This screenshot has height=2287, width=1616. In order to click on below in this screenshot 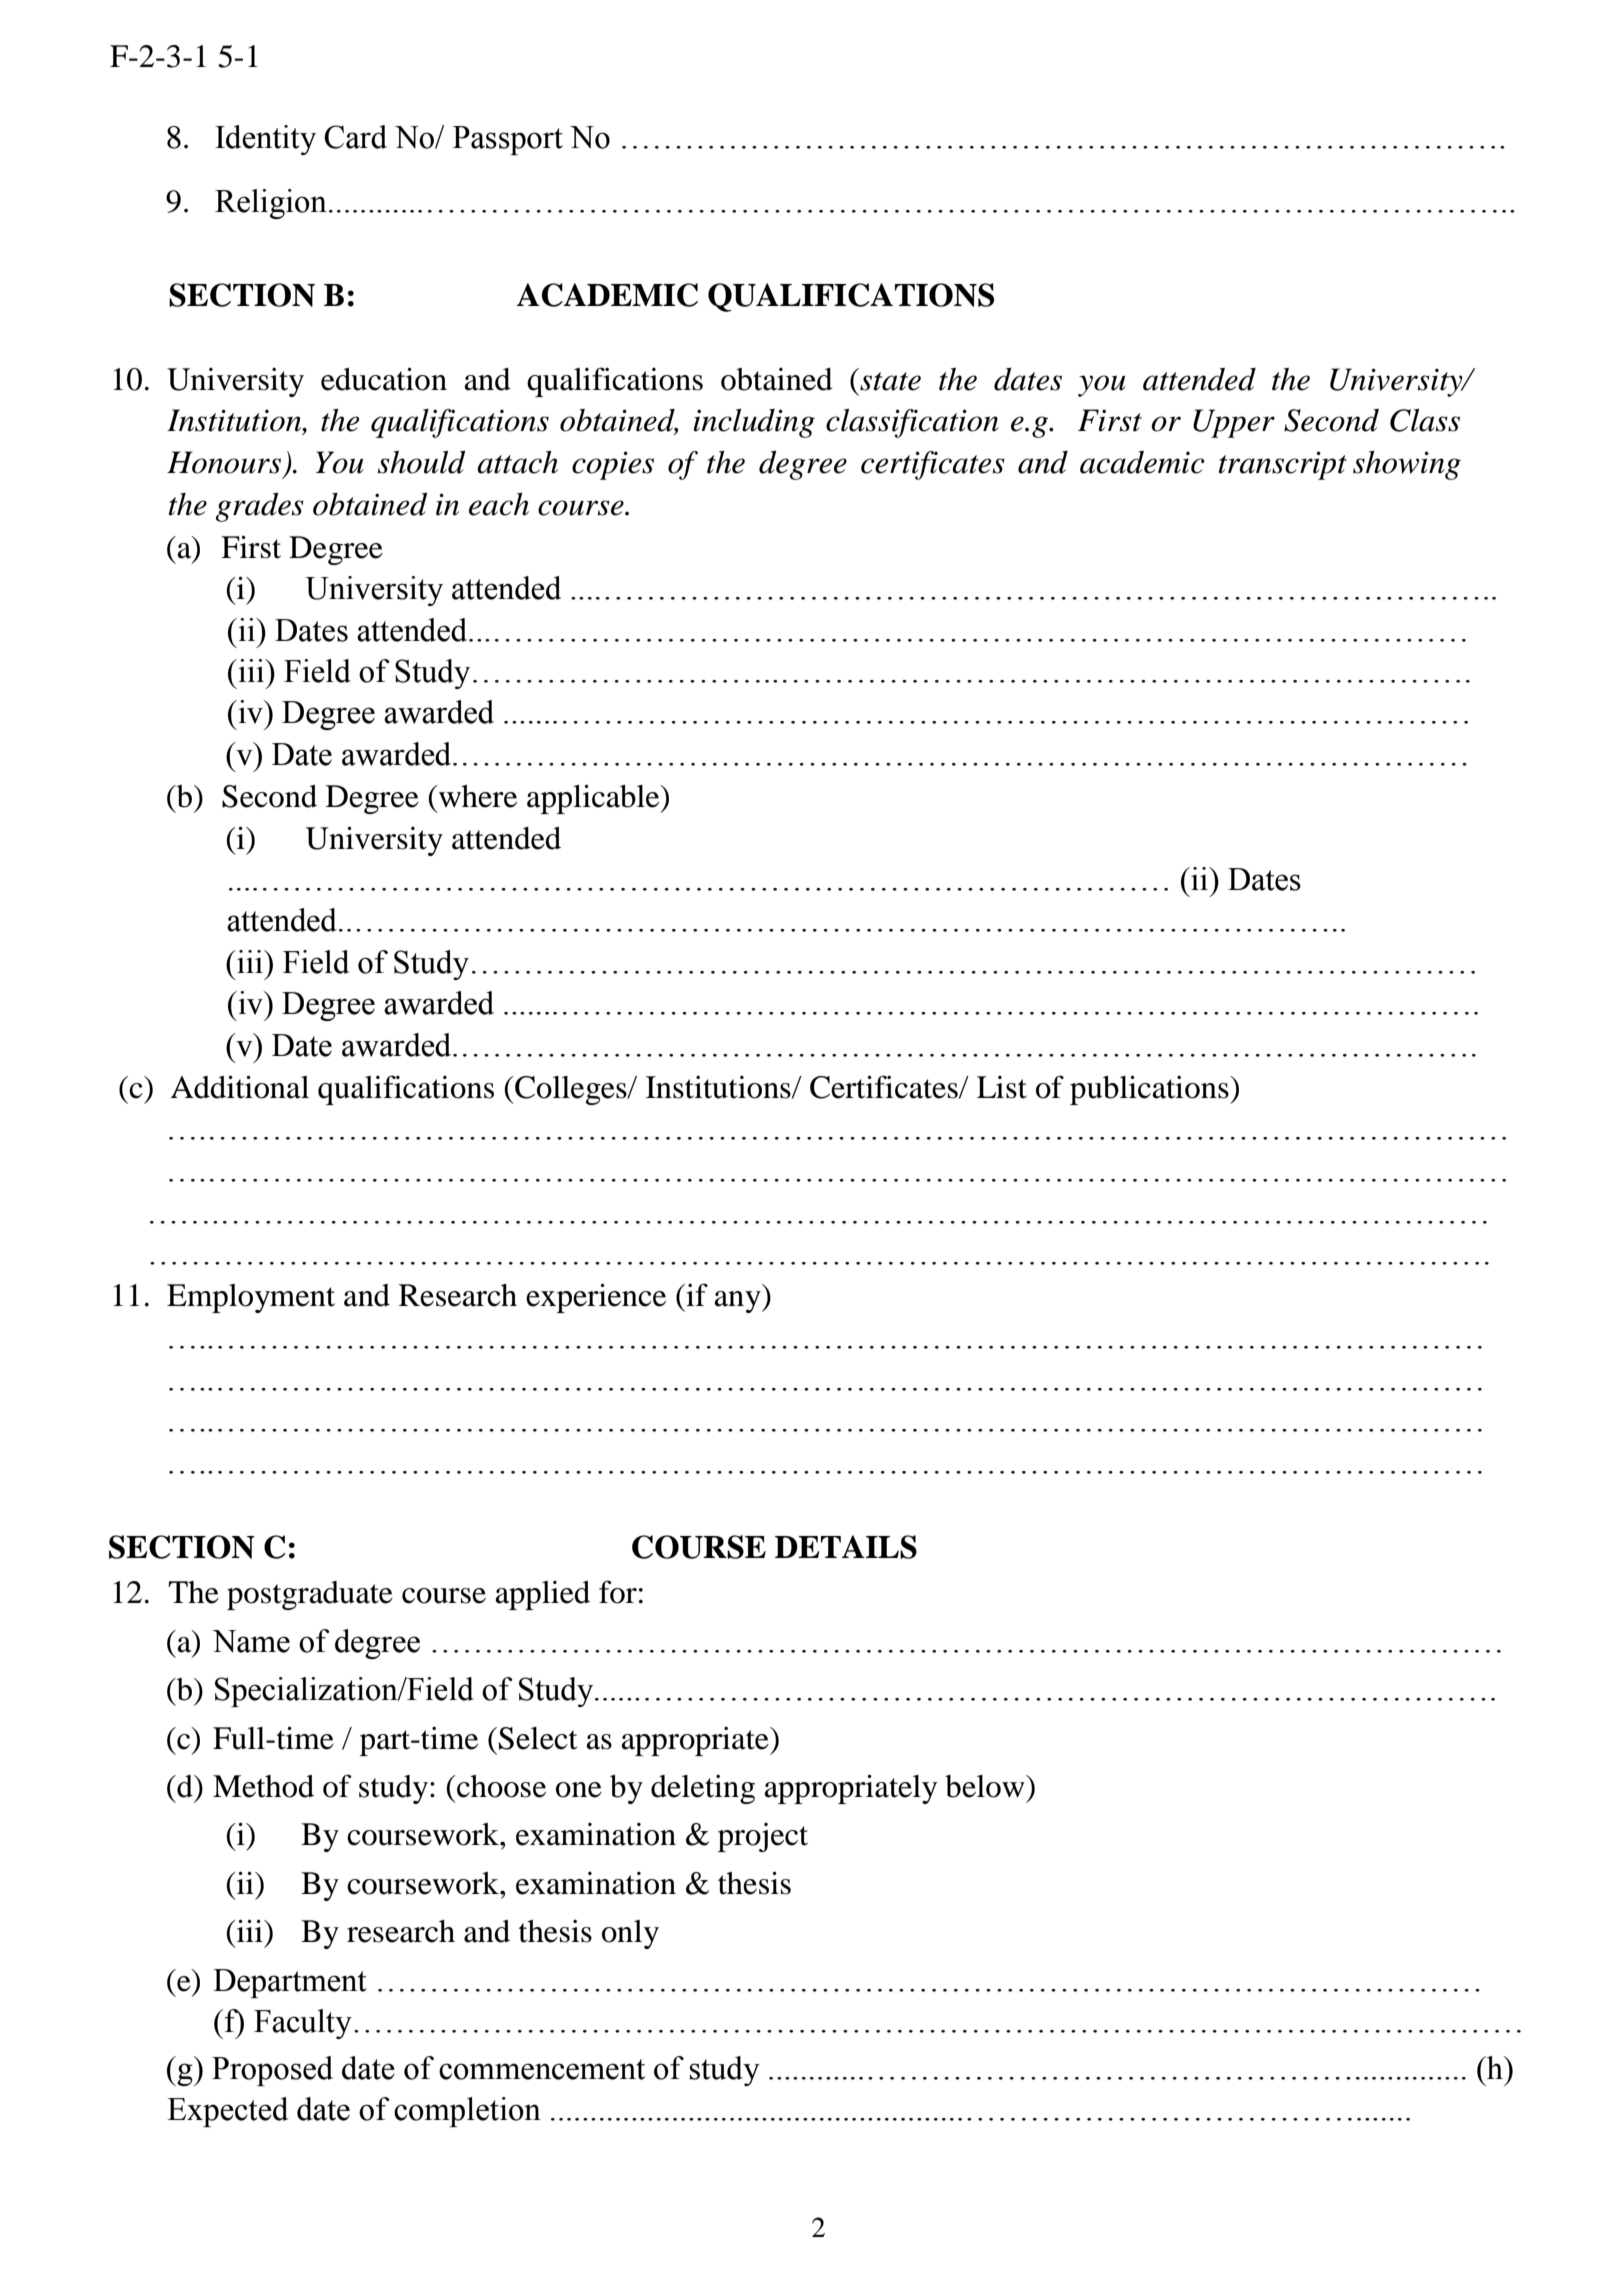, I will do `click(986, 1786)`.
